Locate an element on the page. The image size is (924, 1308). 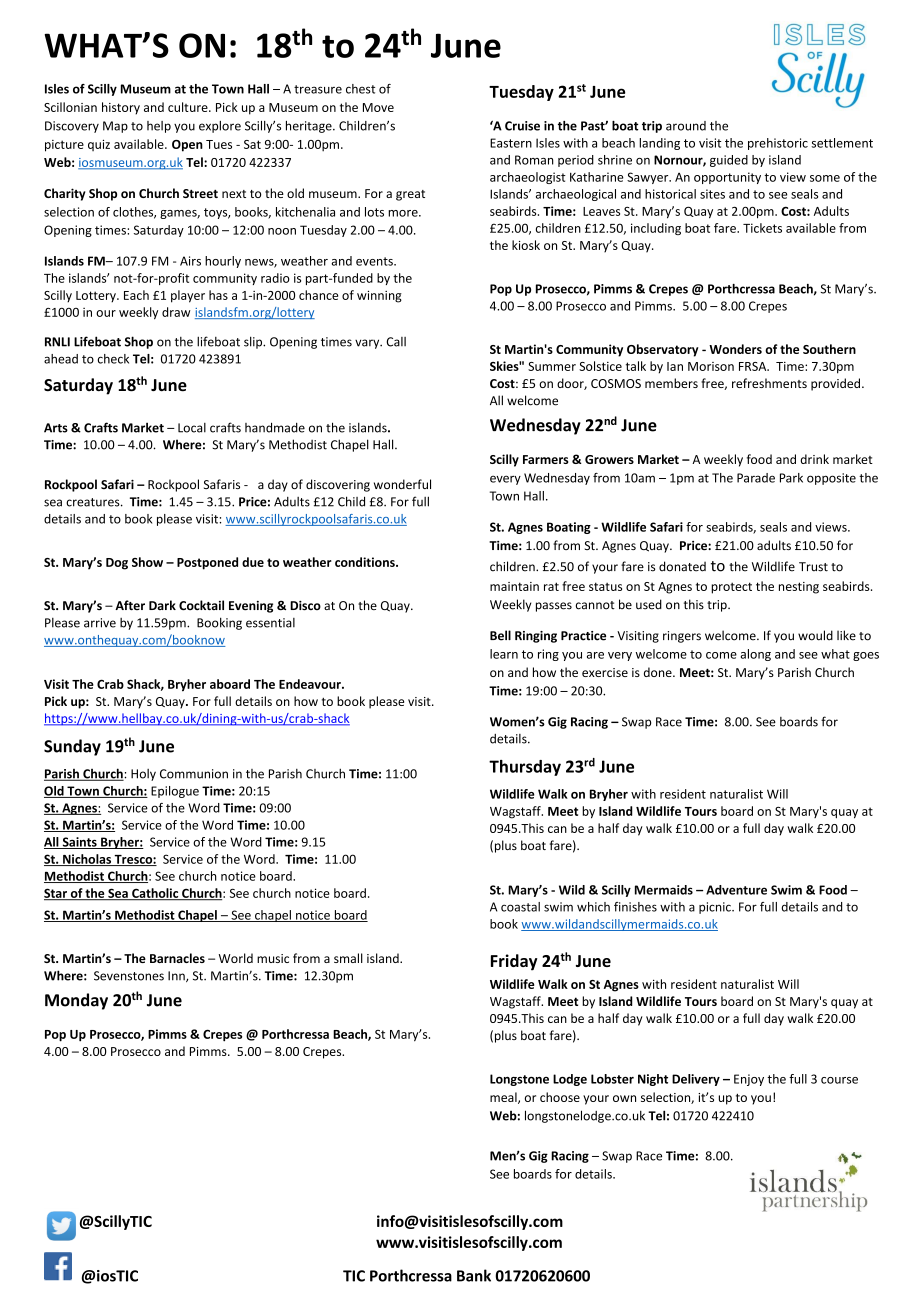
learn is located at coordinates (504, 654).
